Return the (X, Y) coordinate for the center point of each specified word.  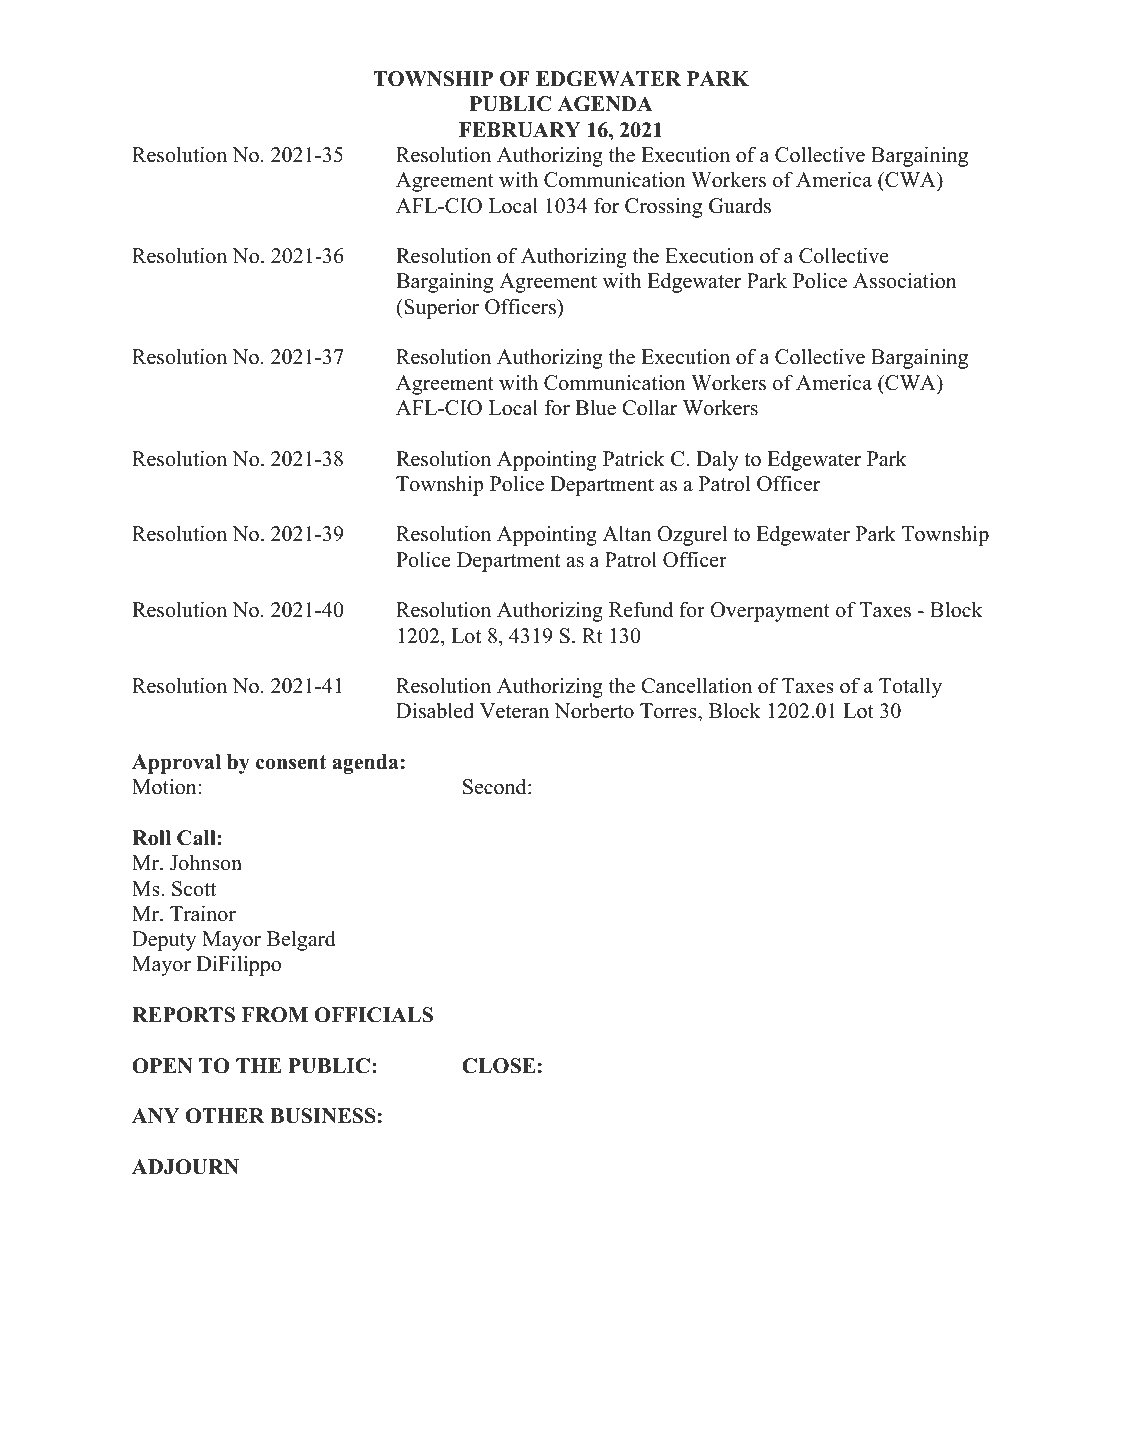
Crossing (663, 207)
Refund (641, 609)
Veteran (514, 711)
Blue (595, 407)
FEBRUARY (519, 130)
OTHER (225, 1116)
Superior (440, 308)
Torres (669, 712)
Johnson (206, 862)
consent (291, 762)
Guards (740, 206)
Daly (717, 460)
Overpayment (770, 612)
